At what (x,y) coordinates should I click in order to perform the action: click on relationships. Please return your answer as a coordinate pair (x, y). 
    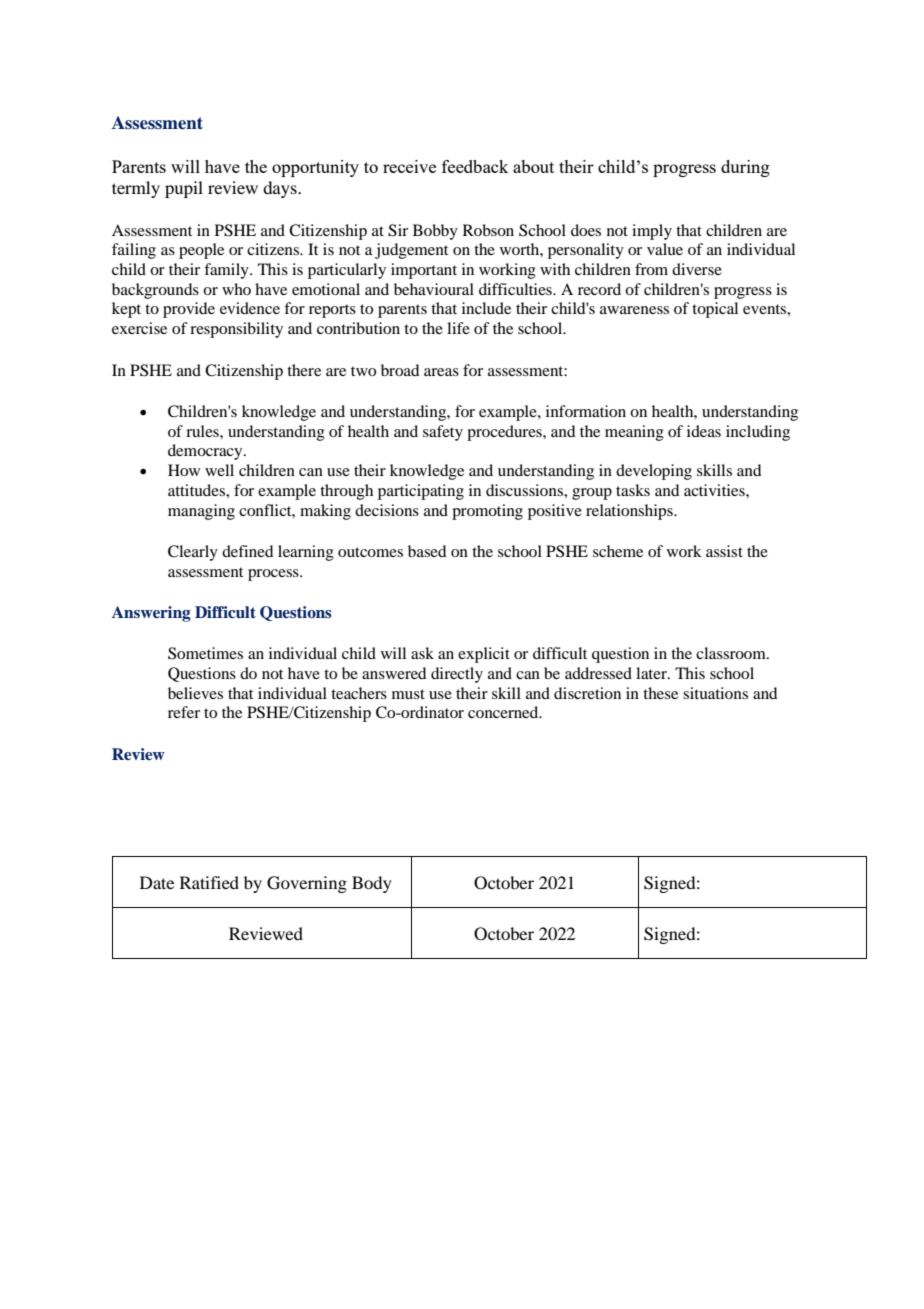
    Looking at the image, I should click on (630, 512).
